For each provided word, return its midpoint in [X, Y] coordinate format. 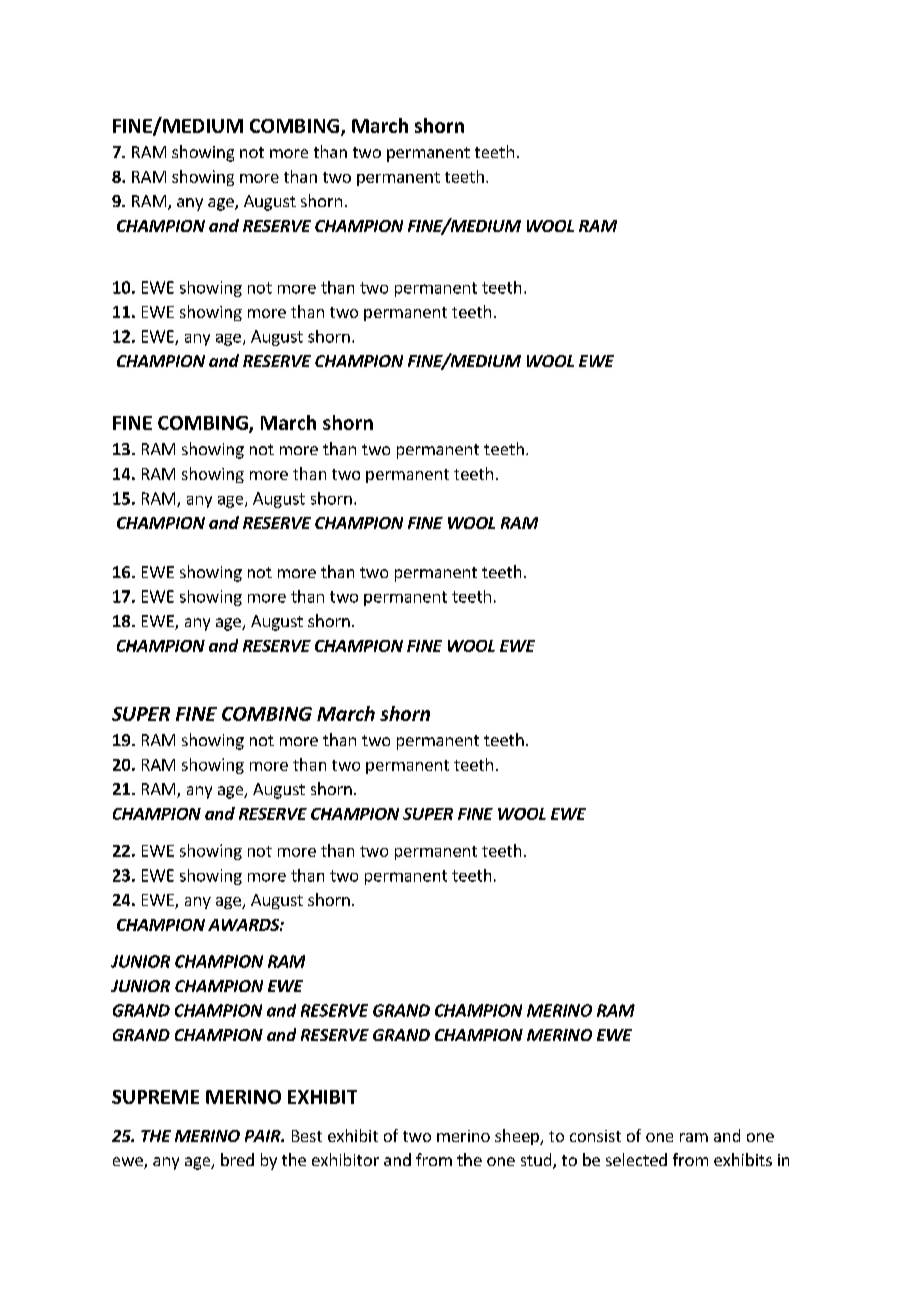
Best [307, 1136]
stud [537, 1161]
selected [636, 1159]
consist [595, 1136]
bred [237, 1159]
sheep [518, 1137]
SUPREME [155, 1097]
